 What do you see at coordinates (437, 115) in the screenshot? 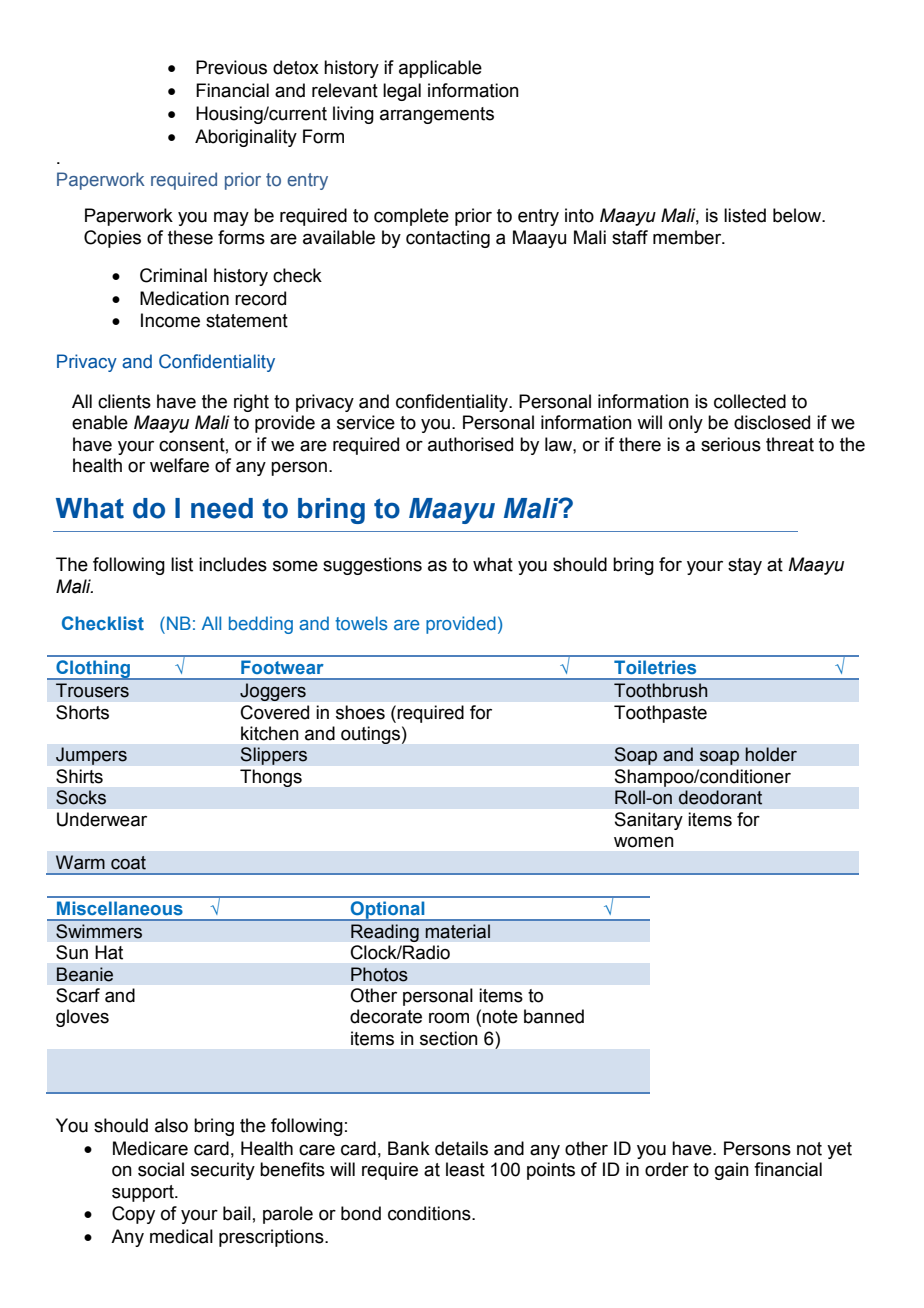
I see `arrangements` at bounding box center [437, 115].
